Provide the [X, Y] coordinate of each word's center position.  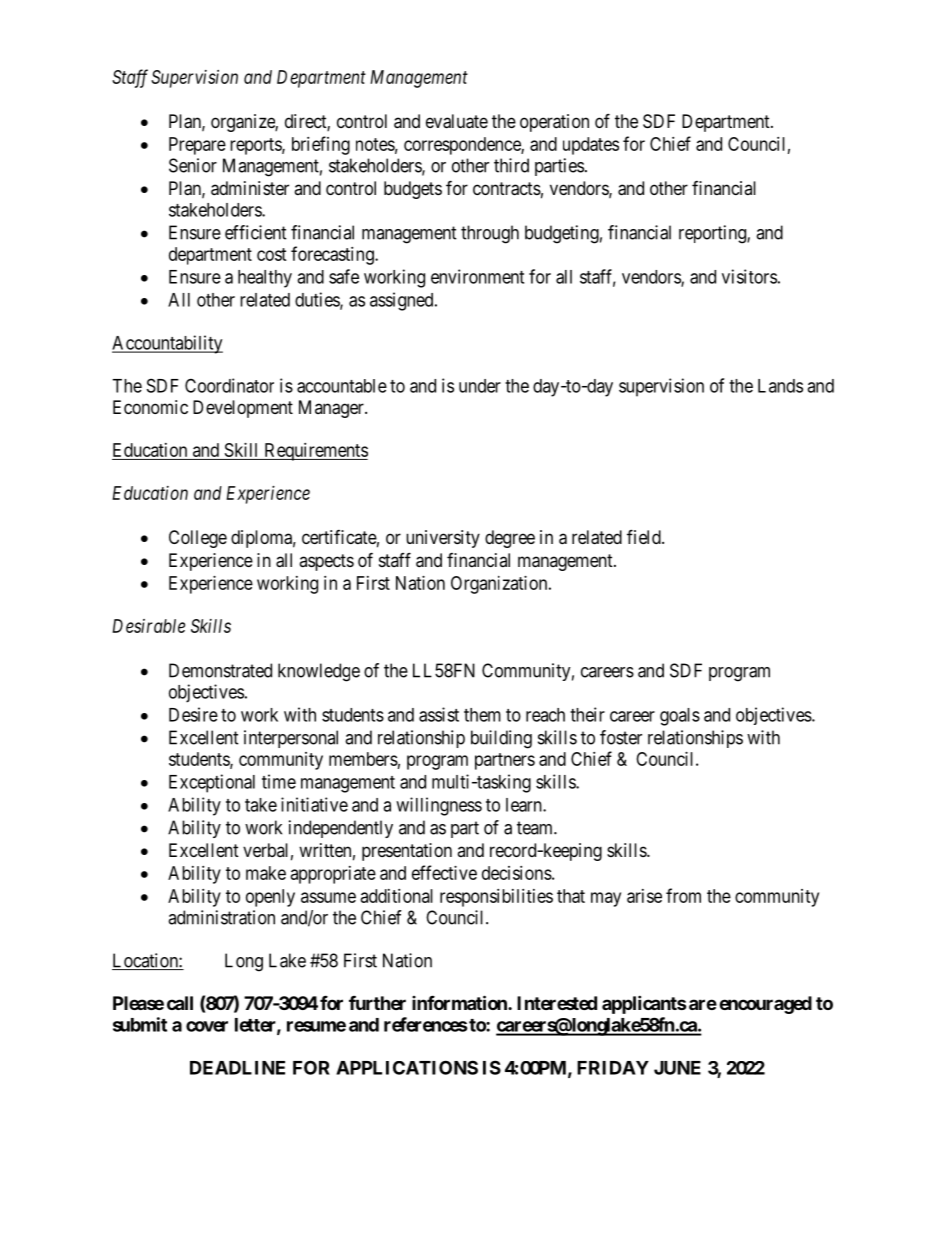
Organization [500, 585]
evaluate [457, 121]
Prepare [197, 146]
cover [207, 1026]
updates [591, 146]
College [198, 539]
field [645, 536]
